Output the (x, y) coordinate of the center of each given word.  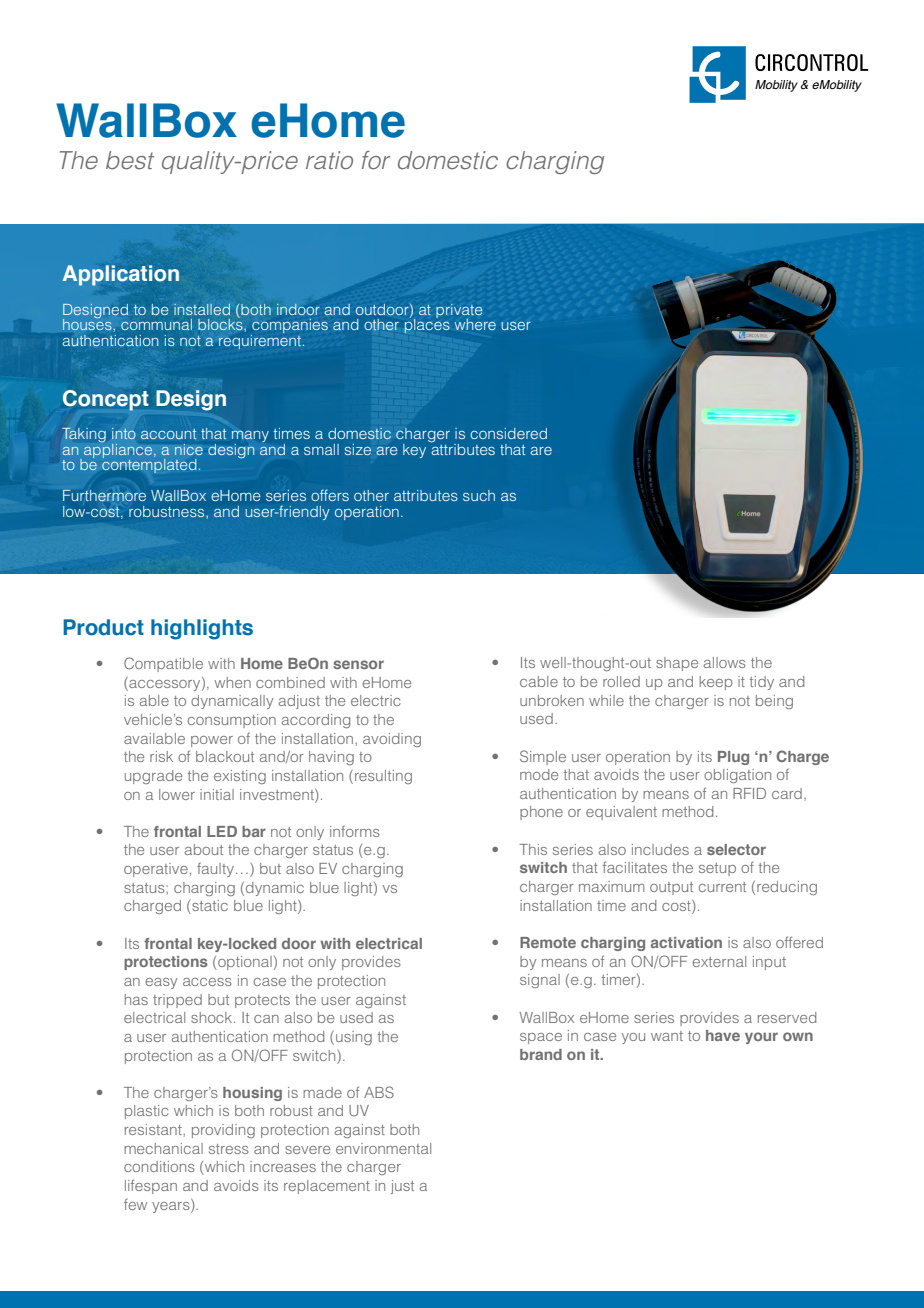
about (204, 849)
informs (355, 831)
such (479, 495)
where (475, 324)
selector (736, 849)
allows (725, 662)
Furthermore (104, 496)
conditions (159, 1166)
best (130, 160)
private (459, 312)
